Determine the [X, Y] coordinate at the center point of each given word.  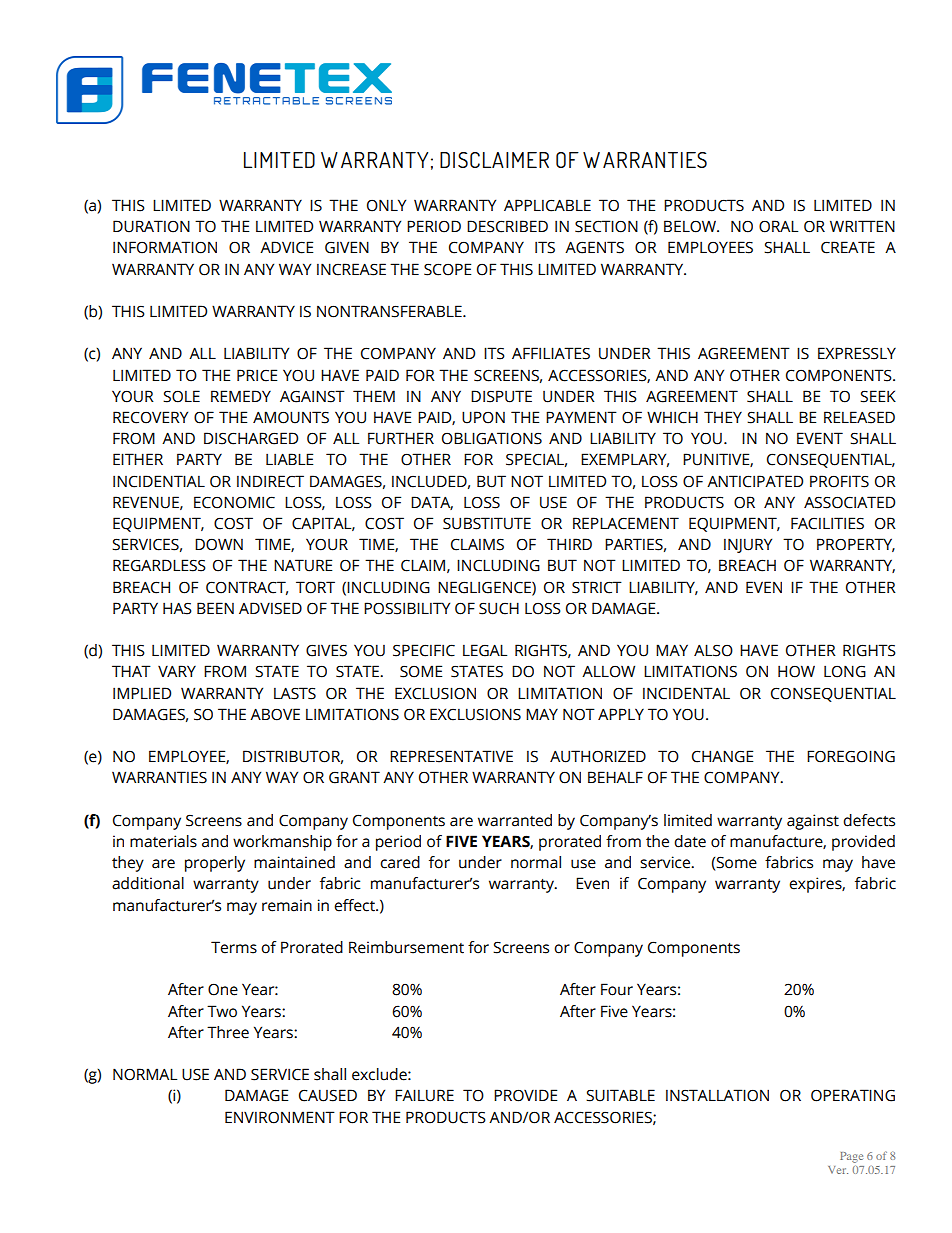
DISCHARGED [251, 438]
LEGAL [485, 650]
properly [215, 864]
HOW [796, 671]
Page [851, 1157]
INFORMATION [165, 247]
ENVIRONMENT [280, 1117]
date [690, 841]
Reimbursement [406, 947]
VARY [177, 671]
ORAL [778, 226]
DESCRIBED [507, 226]
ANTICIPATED [755, 481]
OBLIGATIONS [492, 438]
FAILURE [424, 1095]
